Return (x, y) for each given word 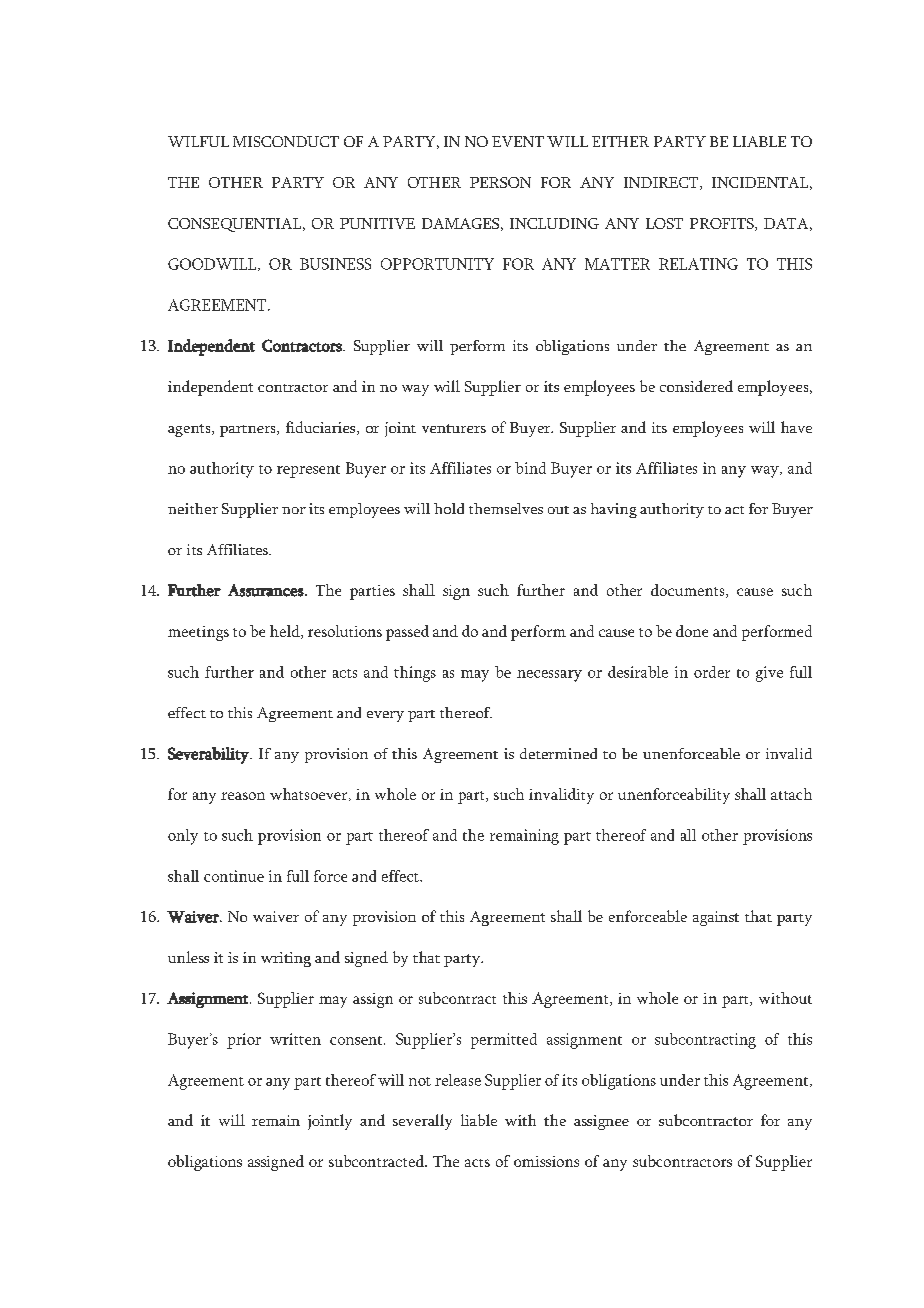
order (712, 672)
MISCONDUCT (286, 141)
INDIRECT (662, 183)
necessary (549, 676)
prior (244, 1041)
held (286, 632)
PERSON (500, 182)
